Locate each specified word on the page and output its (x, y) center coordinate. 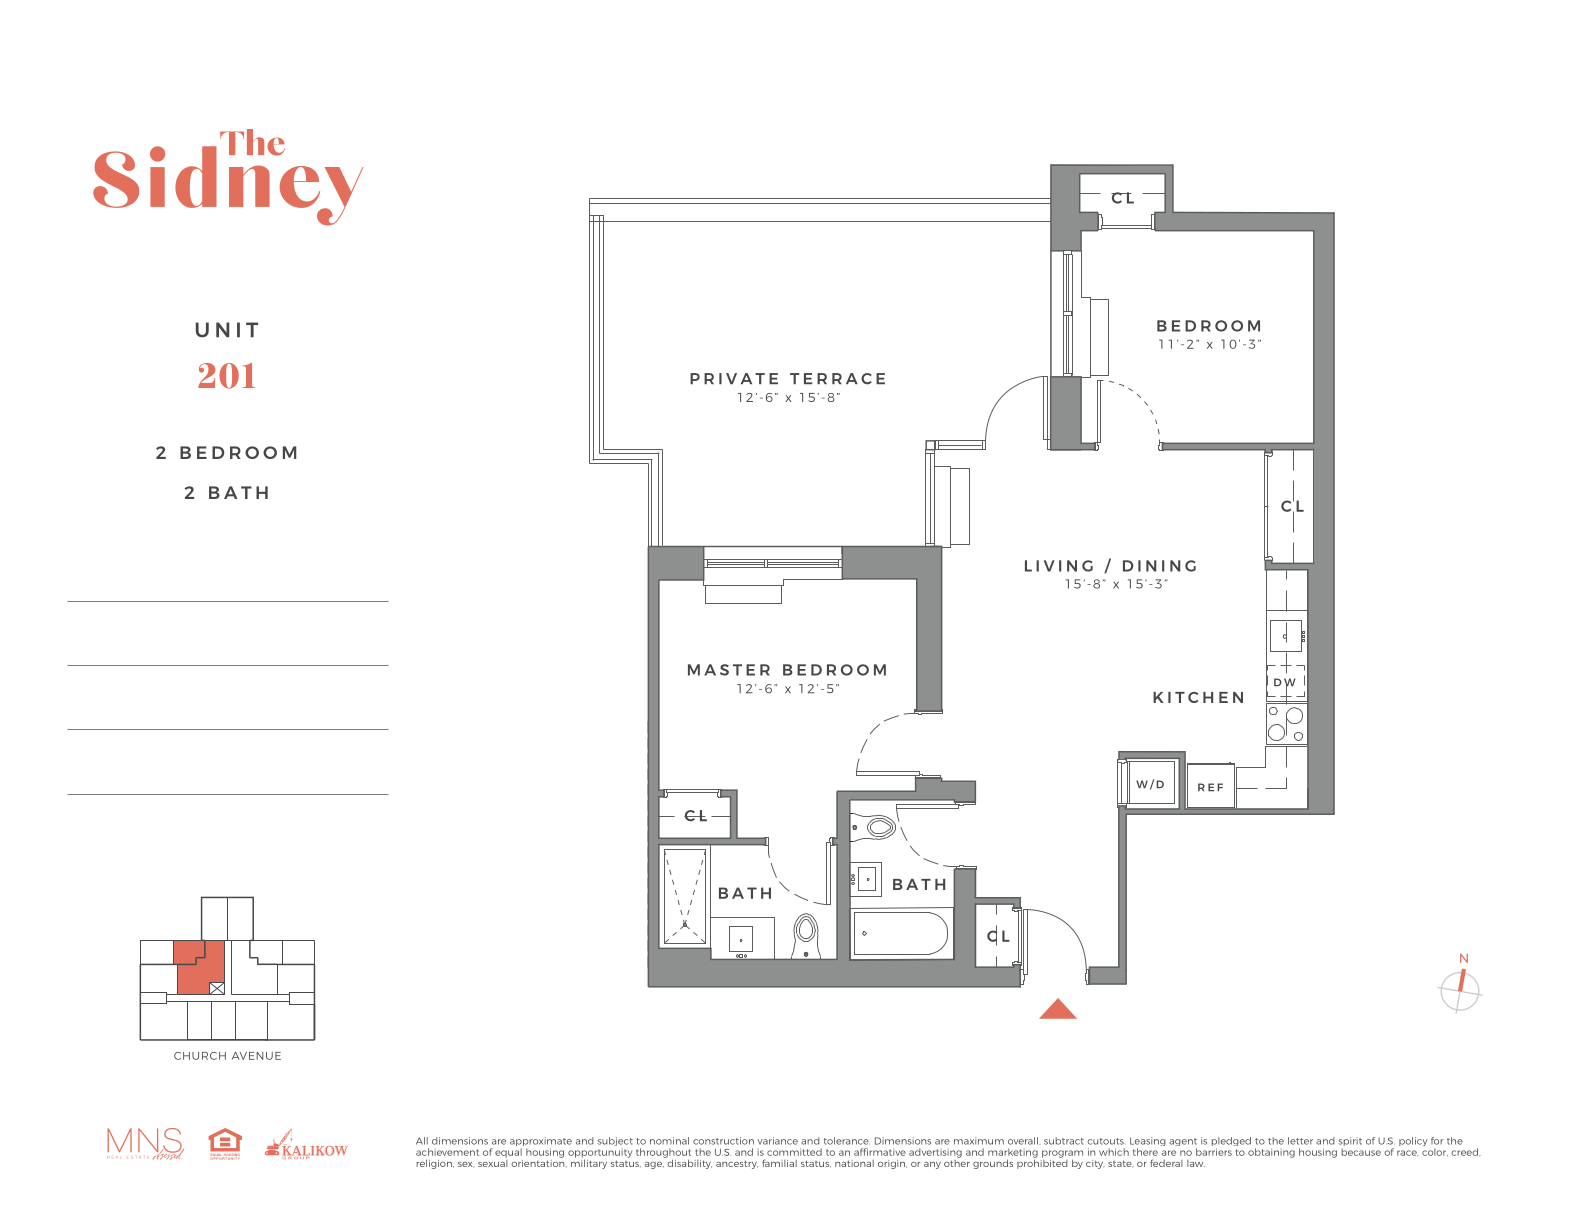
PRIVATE (734, 378)
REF (1210, 787)
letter (1300, 1141)
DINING (1159, 566)
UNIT (227, 330)
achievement (447, 1152)
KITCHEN (1198, 697)
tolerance (847, 1141)
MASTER (729, 670)
